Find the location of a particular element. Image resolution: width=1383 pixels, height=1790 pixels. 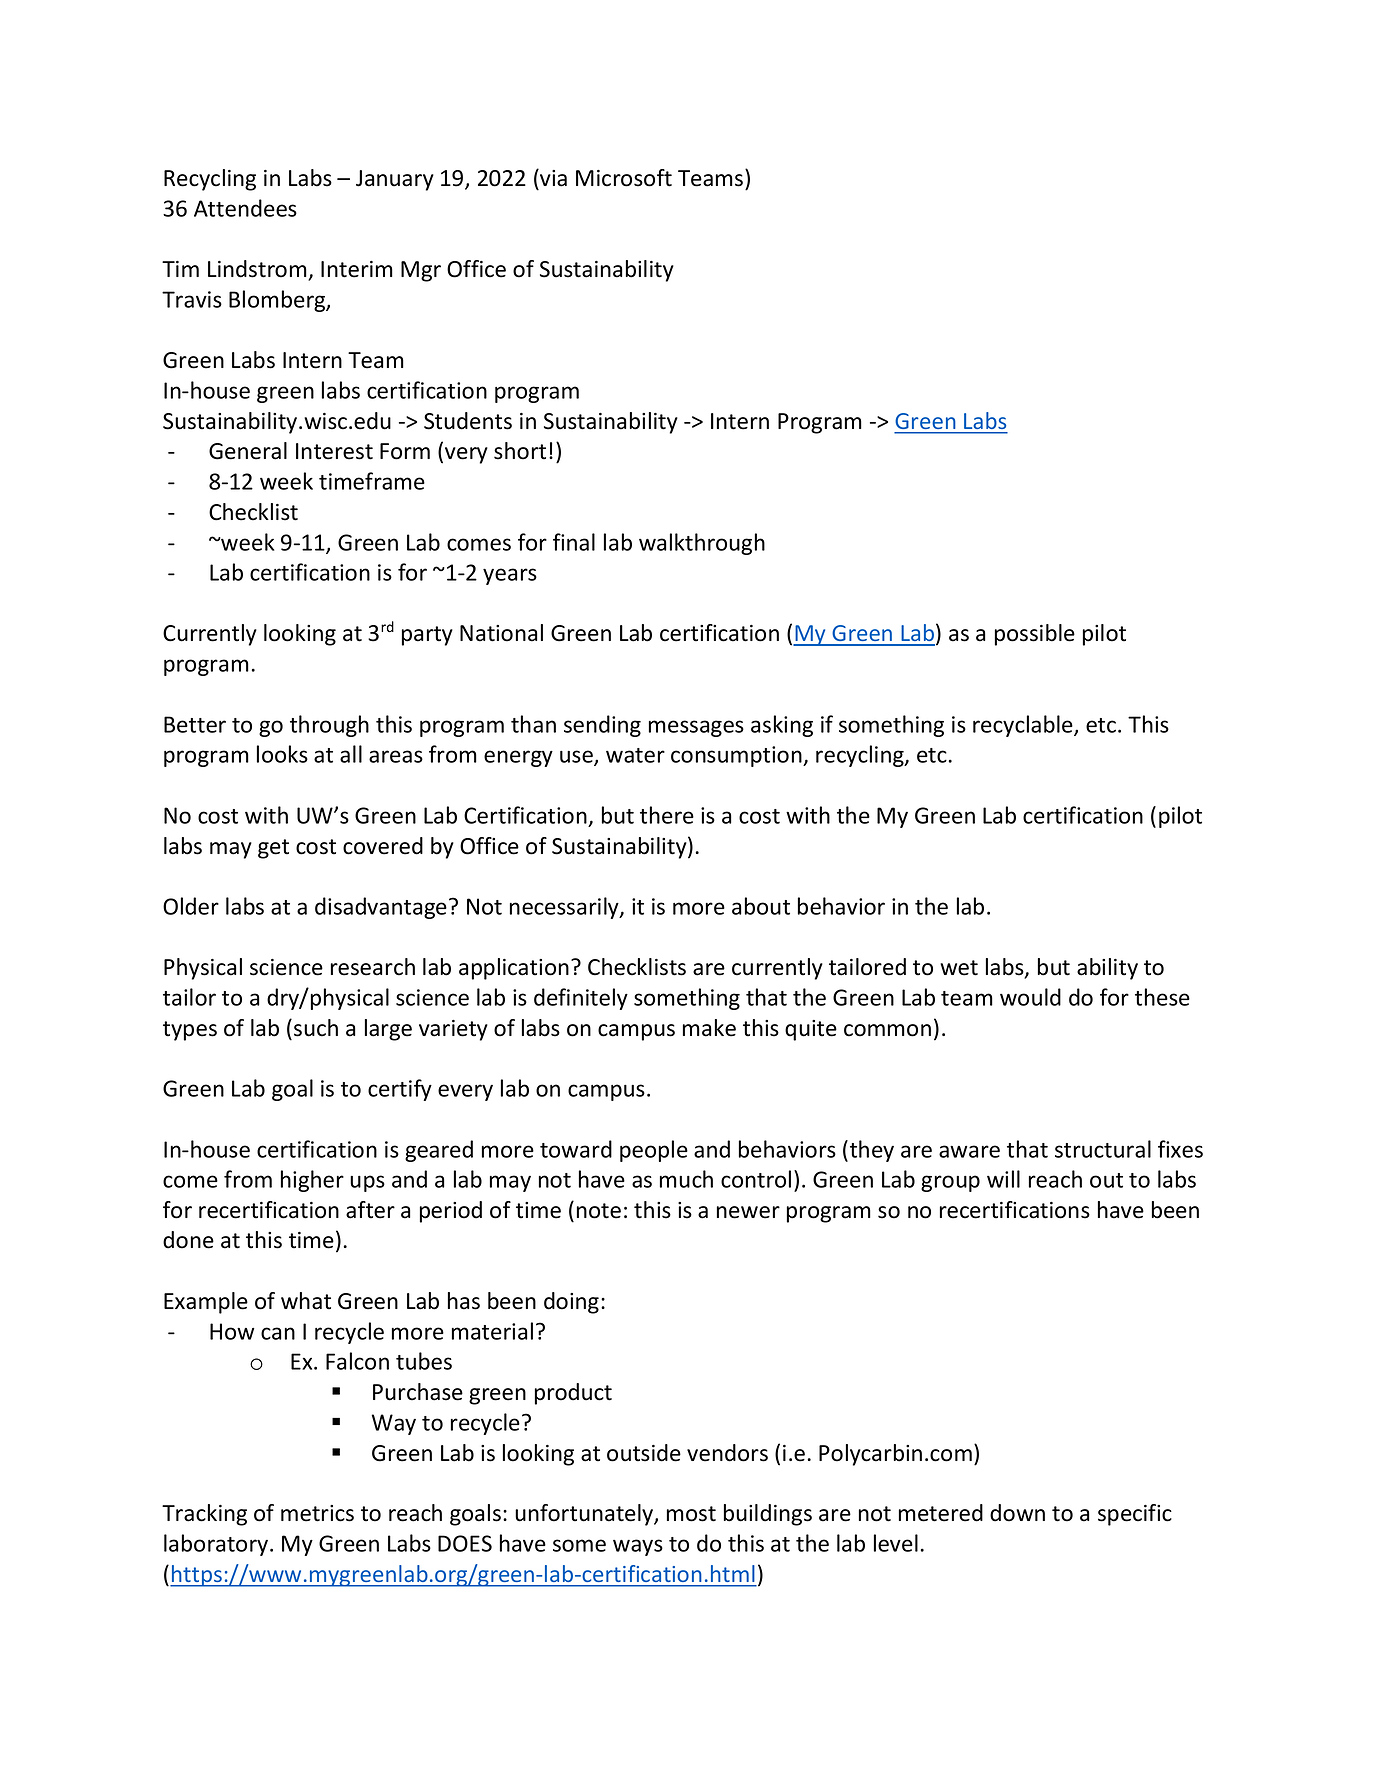

higher is located at coordinates (312, 1181).
